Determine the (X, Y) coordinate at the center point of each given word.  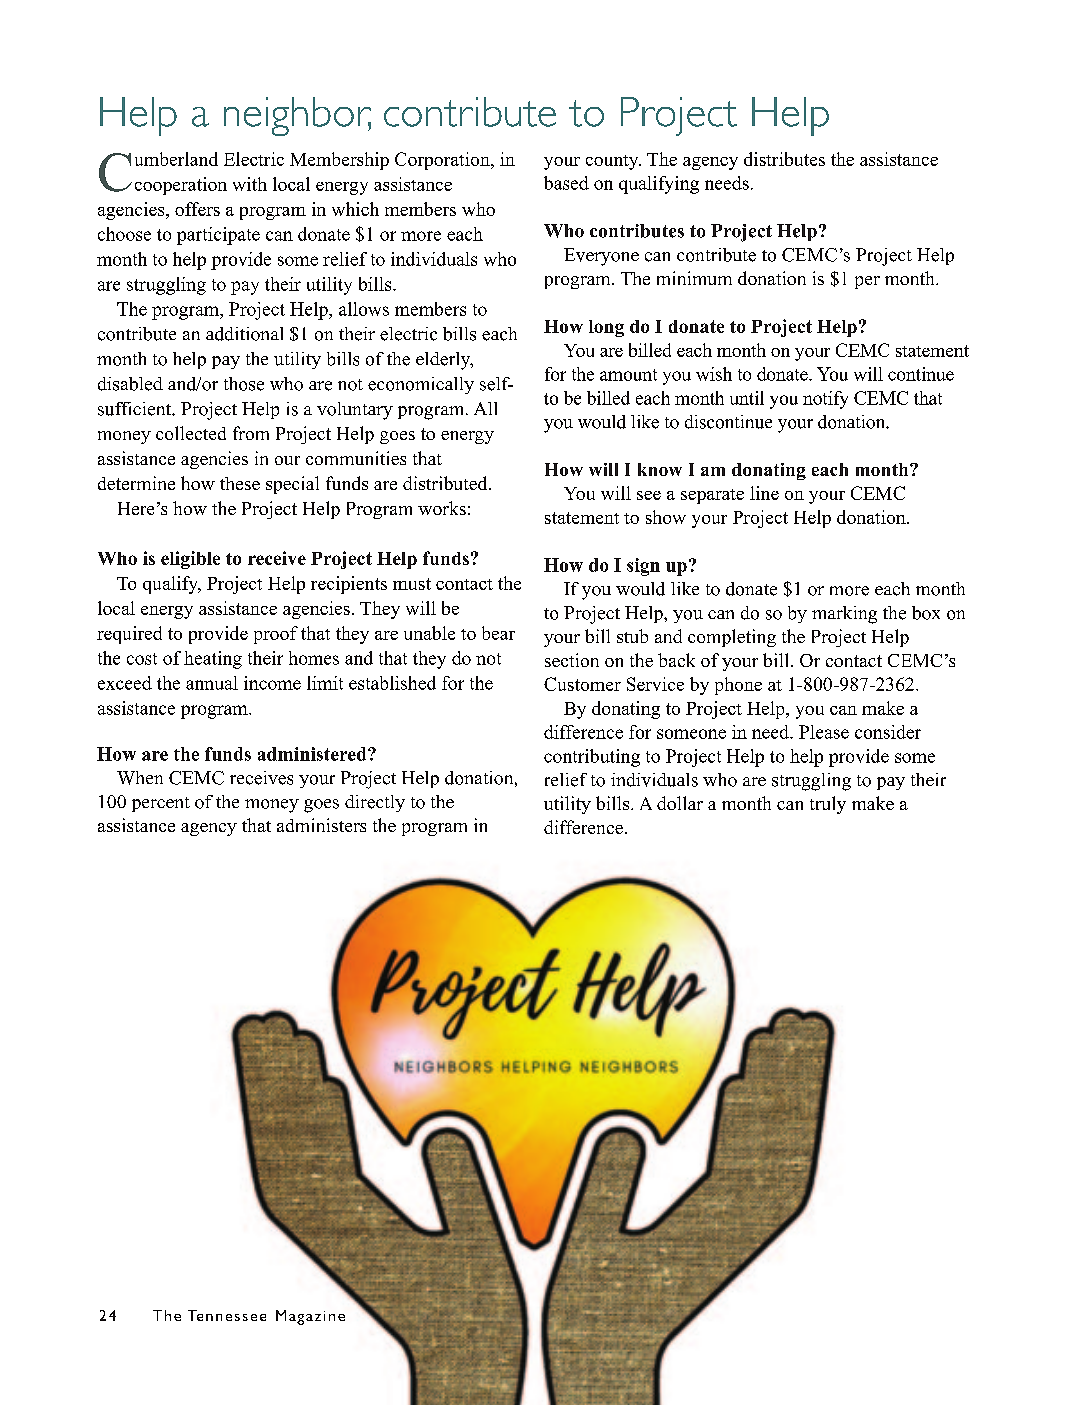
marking (844, 615)
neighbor (297, 116)
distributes (784, 159)
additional (244, 334)
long (606, 328)
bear (498, 633)
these (240, 483)
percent (161, 804)
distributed (446, 483)
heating (213, 660)
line (764, 493)
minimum (694, 278)
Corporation (443, 161)
